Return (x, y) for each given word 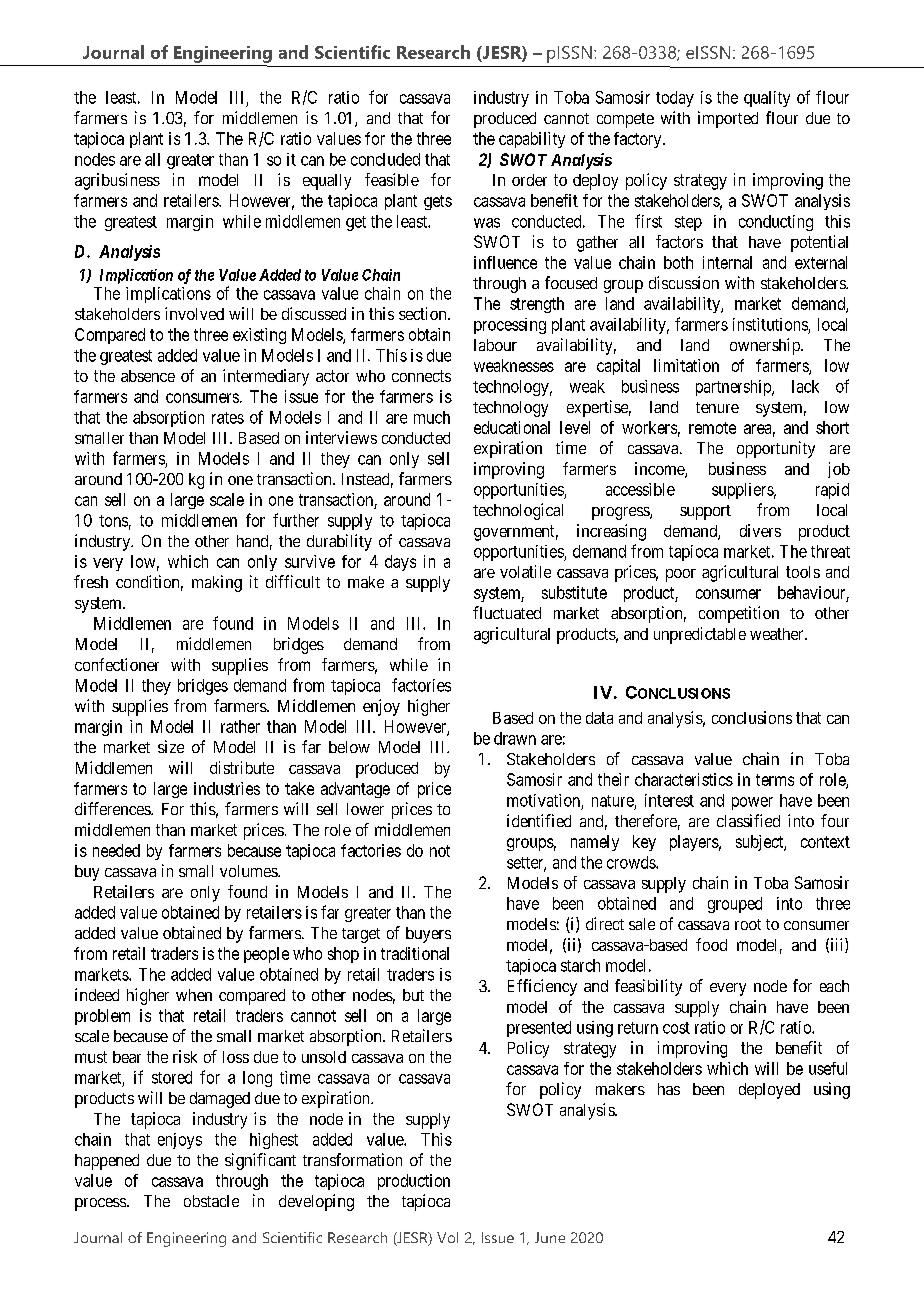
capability (532, 140)
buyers (428, 935)
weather (778, 634)
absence (148, 376)
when (194, 995)
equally (327, 182)
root (748, 924)
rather (240, 726)
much (432, 417)
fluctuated (507, 612)
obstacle (211, 1201)
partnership (734, 388)
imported (728, 119)
